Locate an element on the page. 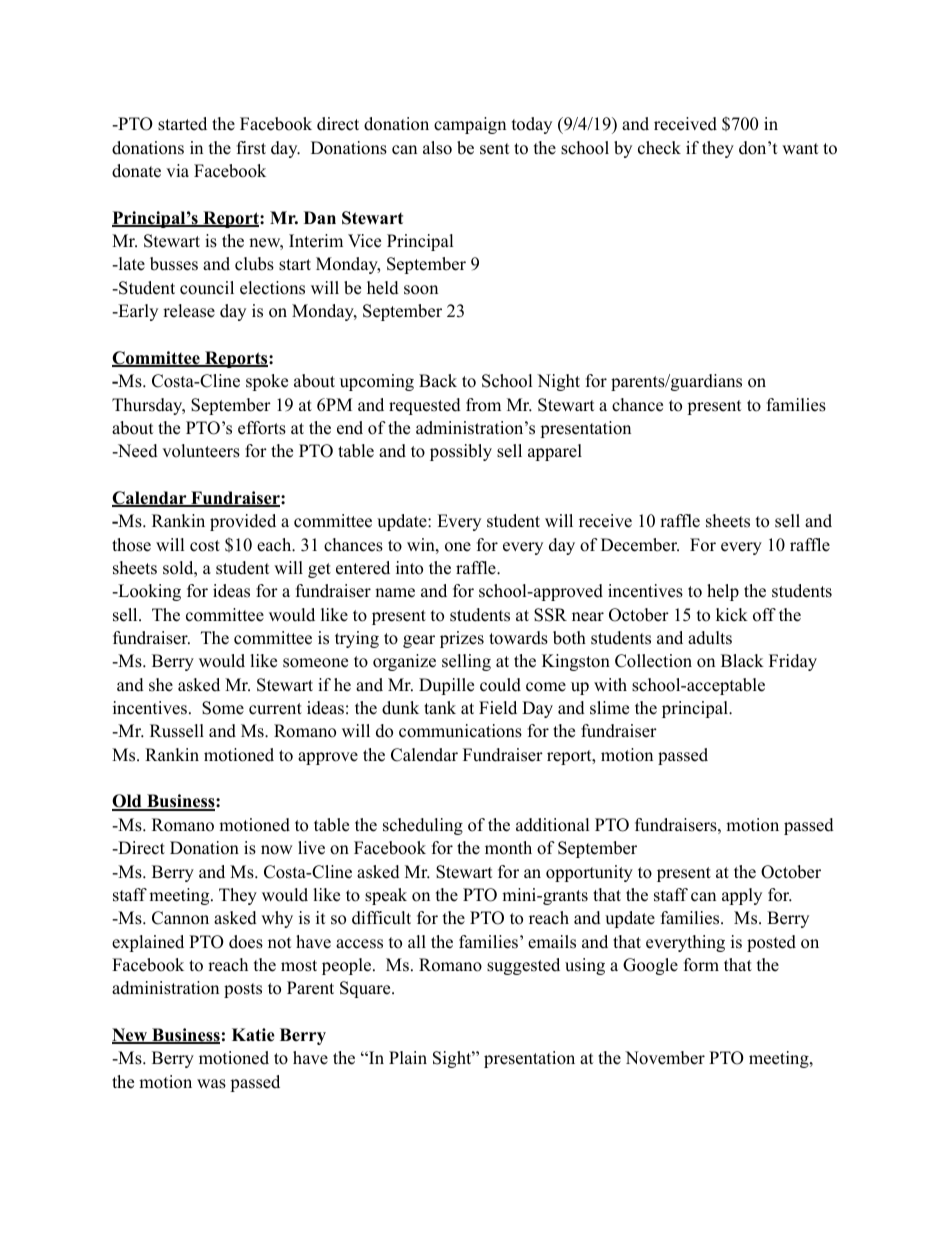 The image size is (952, 1233). Back is located at coordinates (438, 381).
